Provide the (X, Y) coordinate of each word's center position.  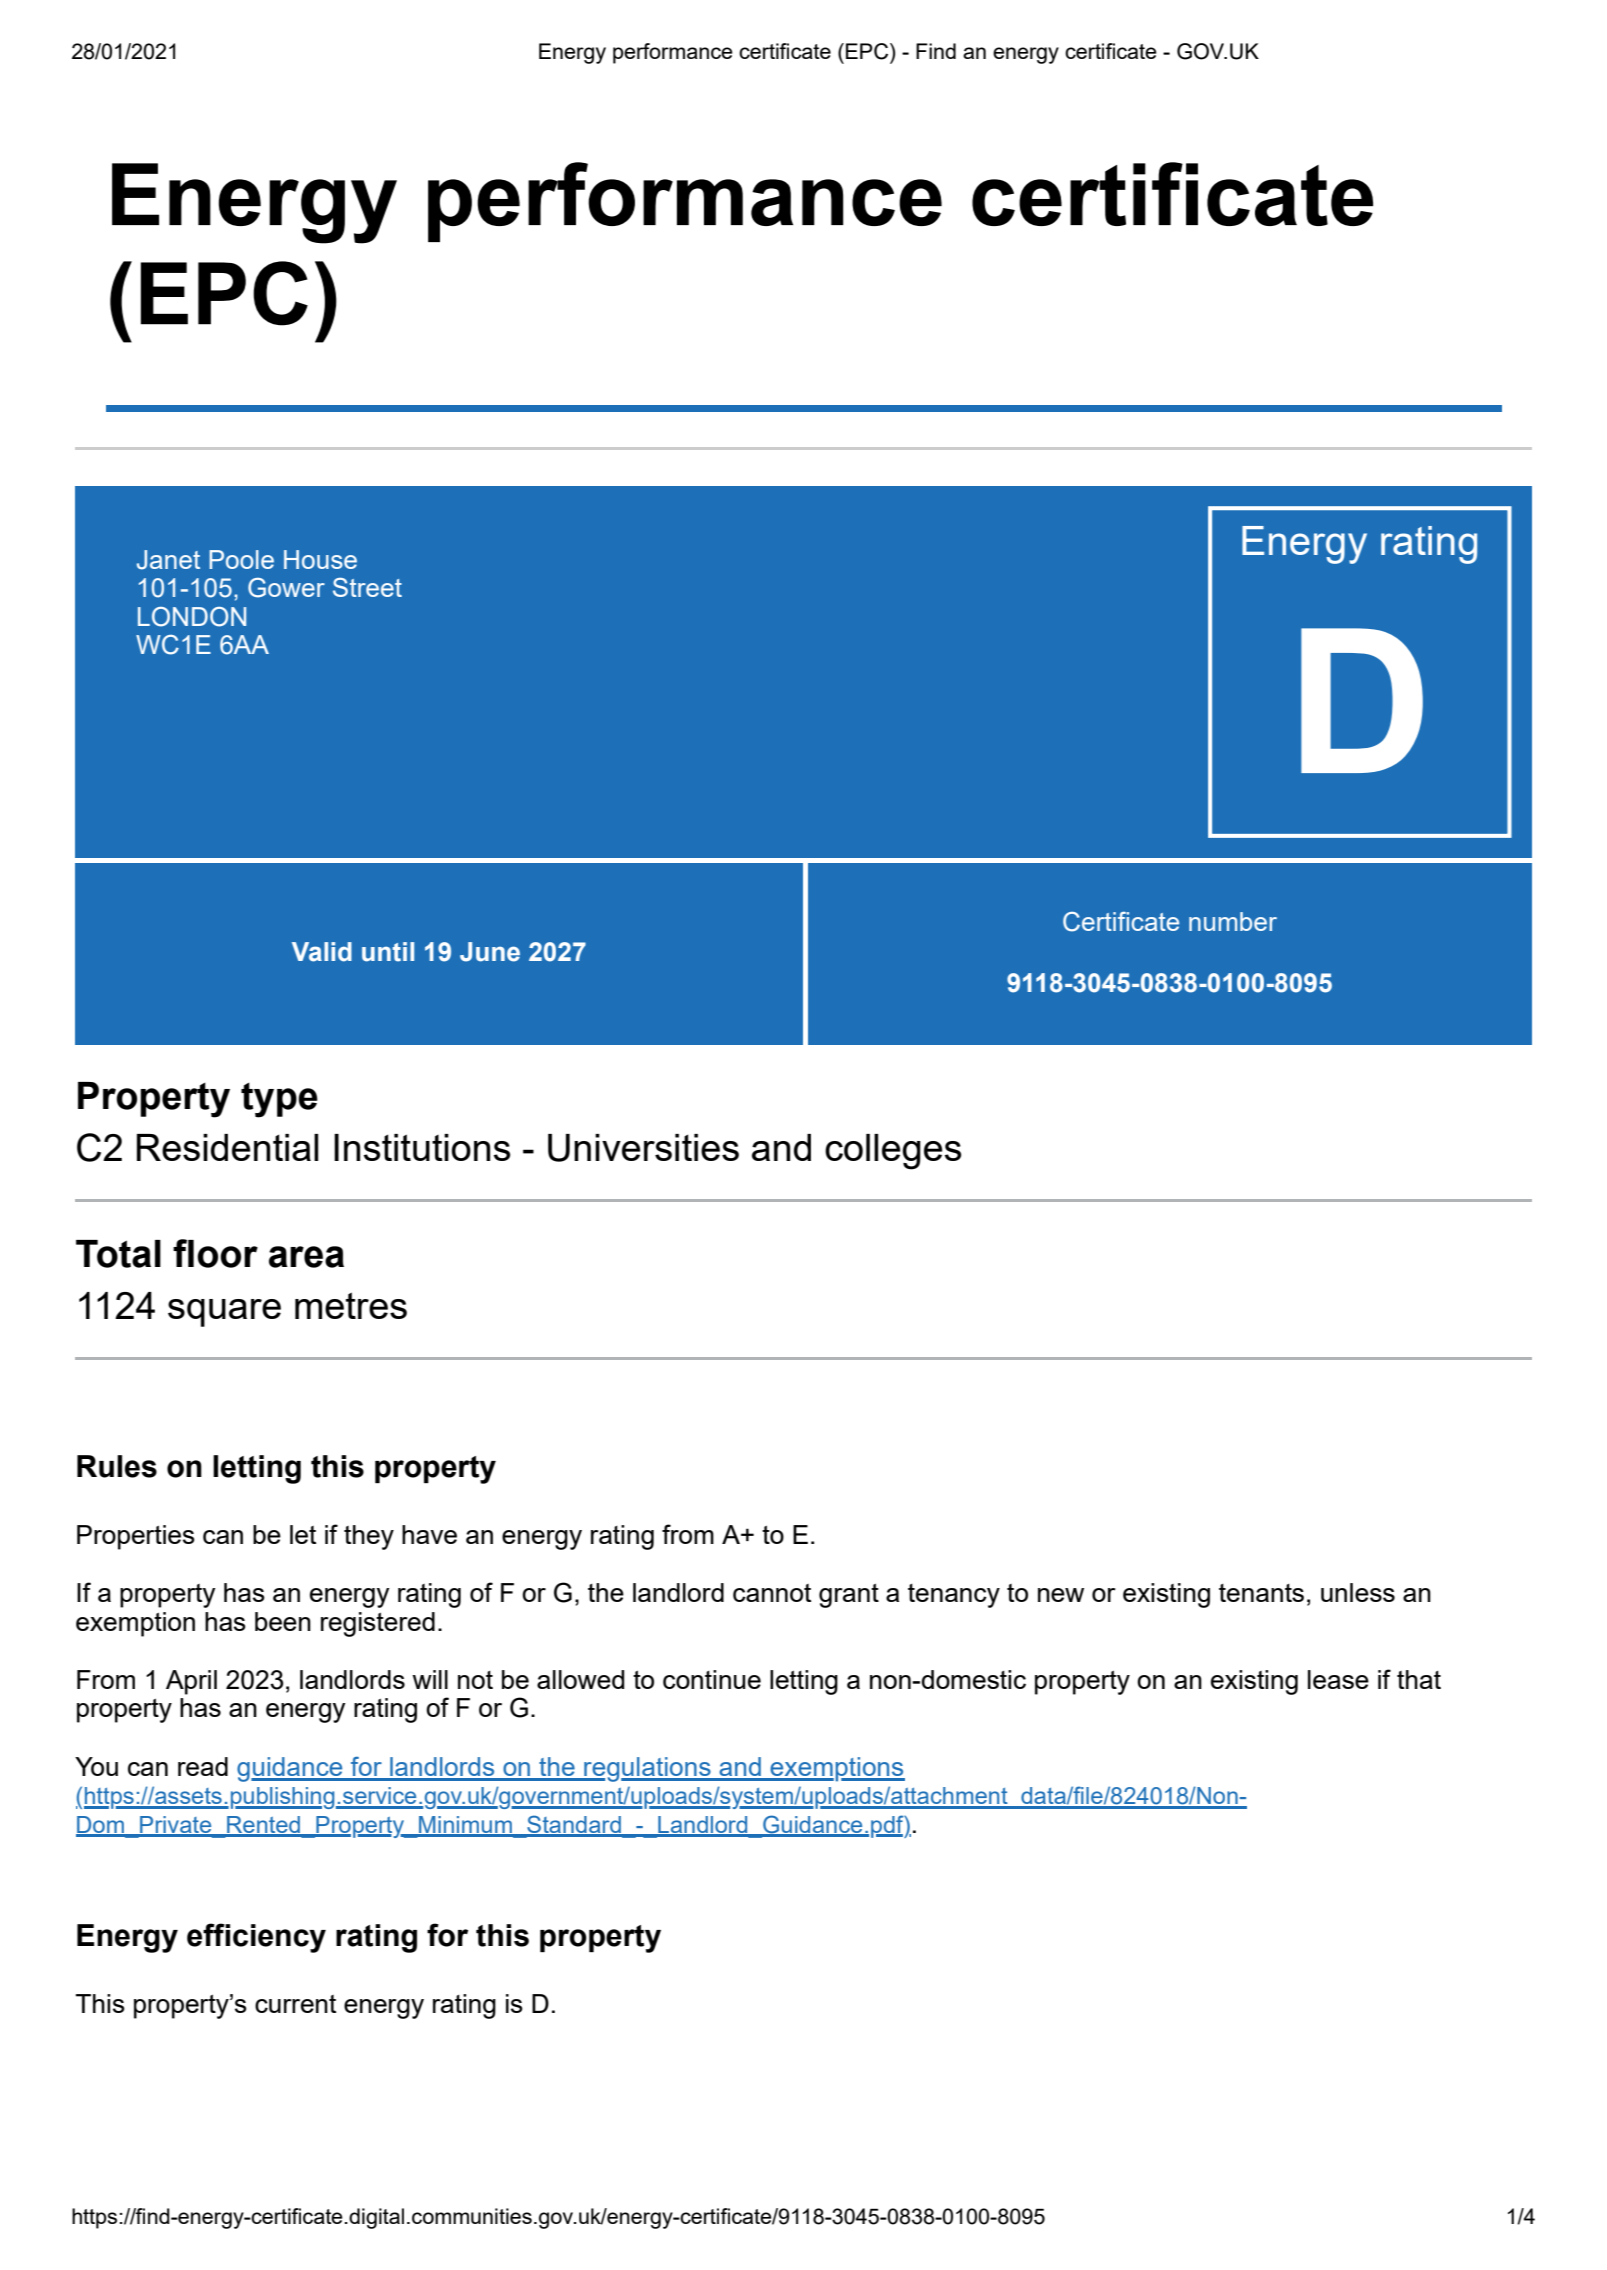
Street (367, 587)
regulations (647, 1769)
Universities (643, 1148)
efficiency (256, 1938)
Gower (286, 588)
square (224, 1313)
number (1233, 921)
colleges (893, 1152)
